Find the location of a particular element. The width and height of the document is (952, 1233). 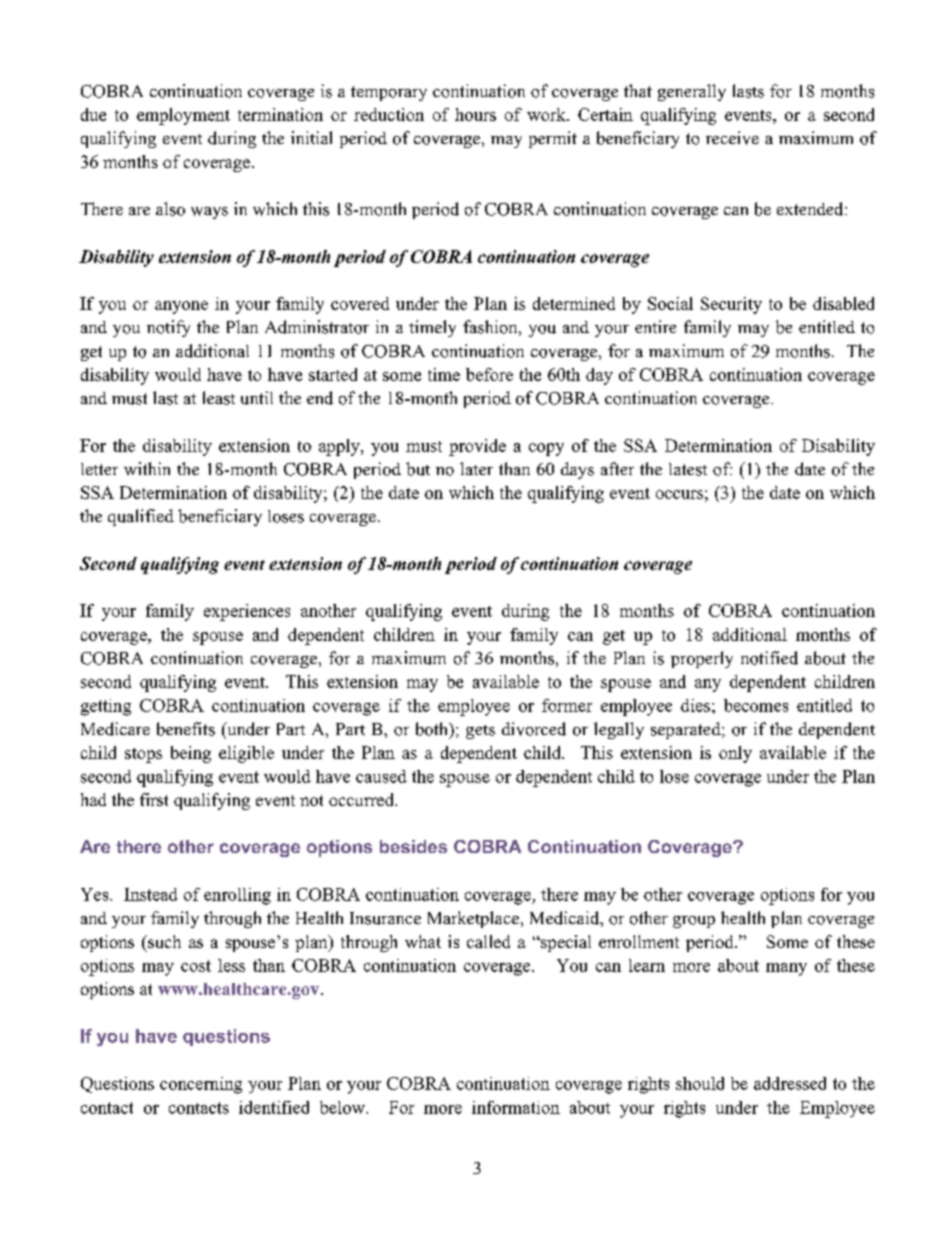

notify is located at coordinates (168, 328).
